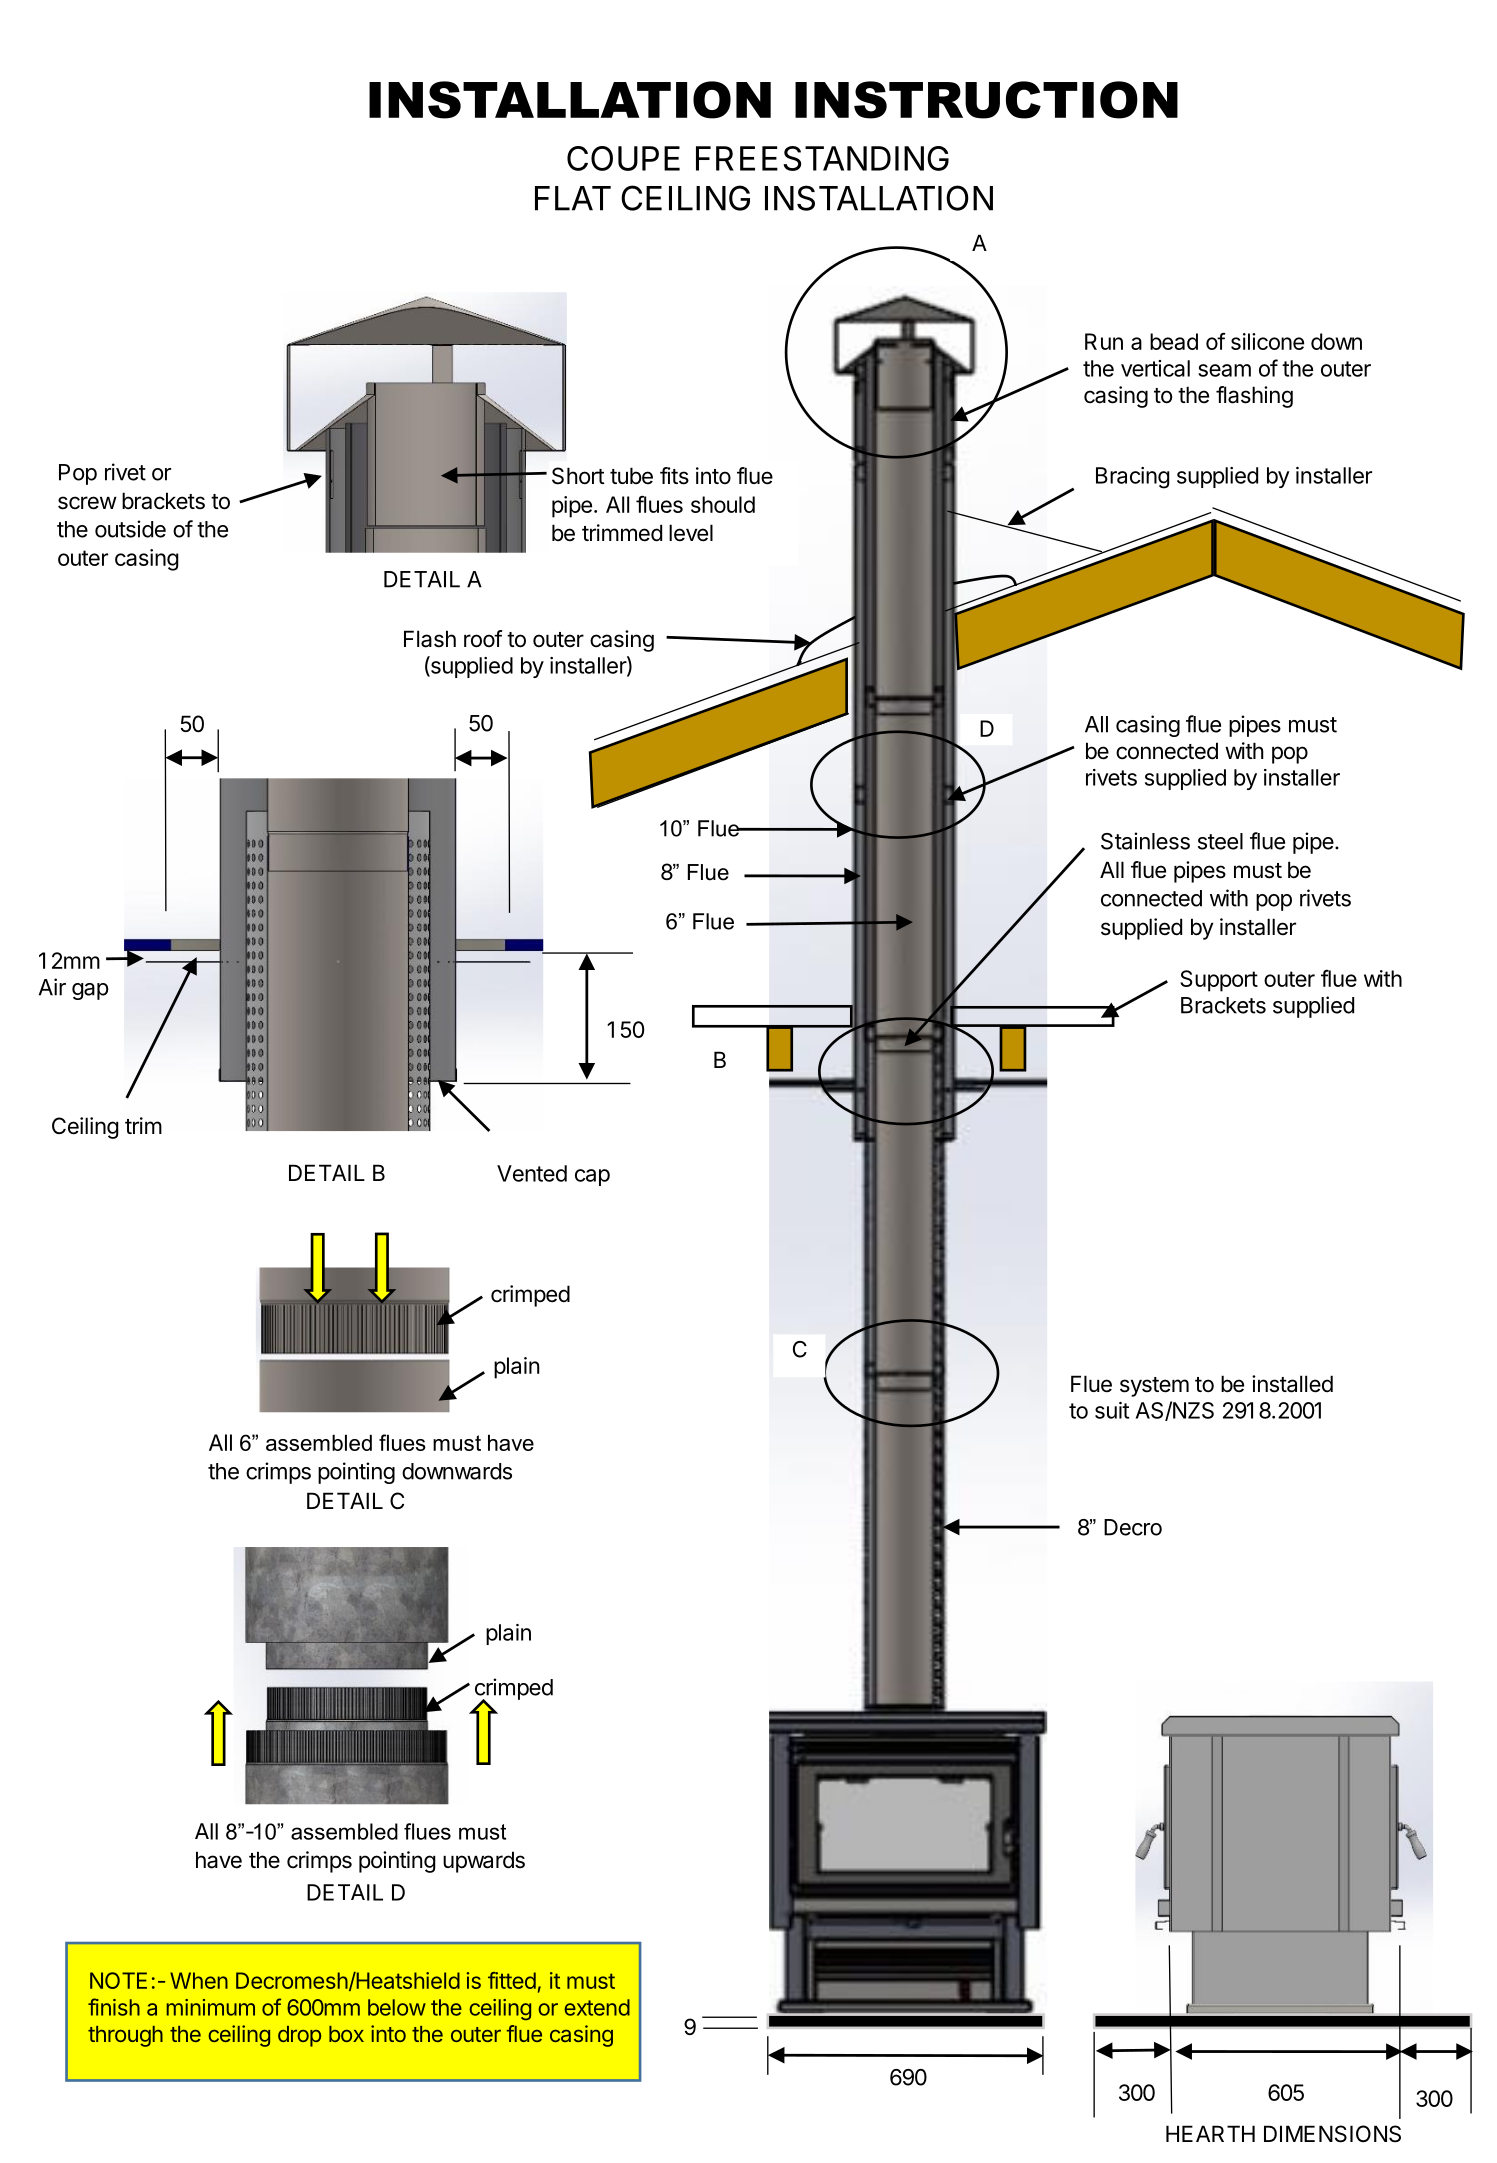 The width and height of the screenshot is (1497, 2163). What do you see at coordinates (1112, 1410) in the screenshot?
I see `suit` at bounding box center [1112, 1410].
